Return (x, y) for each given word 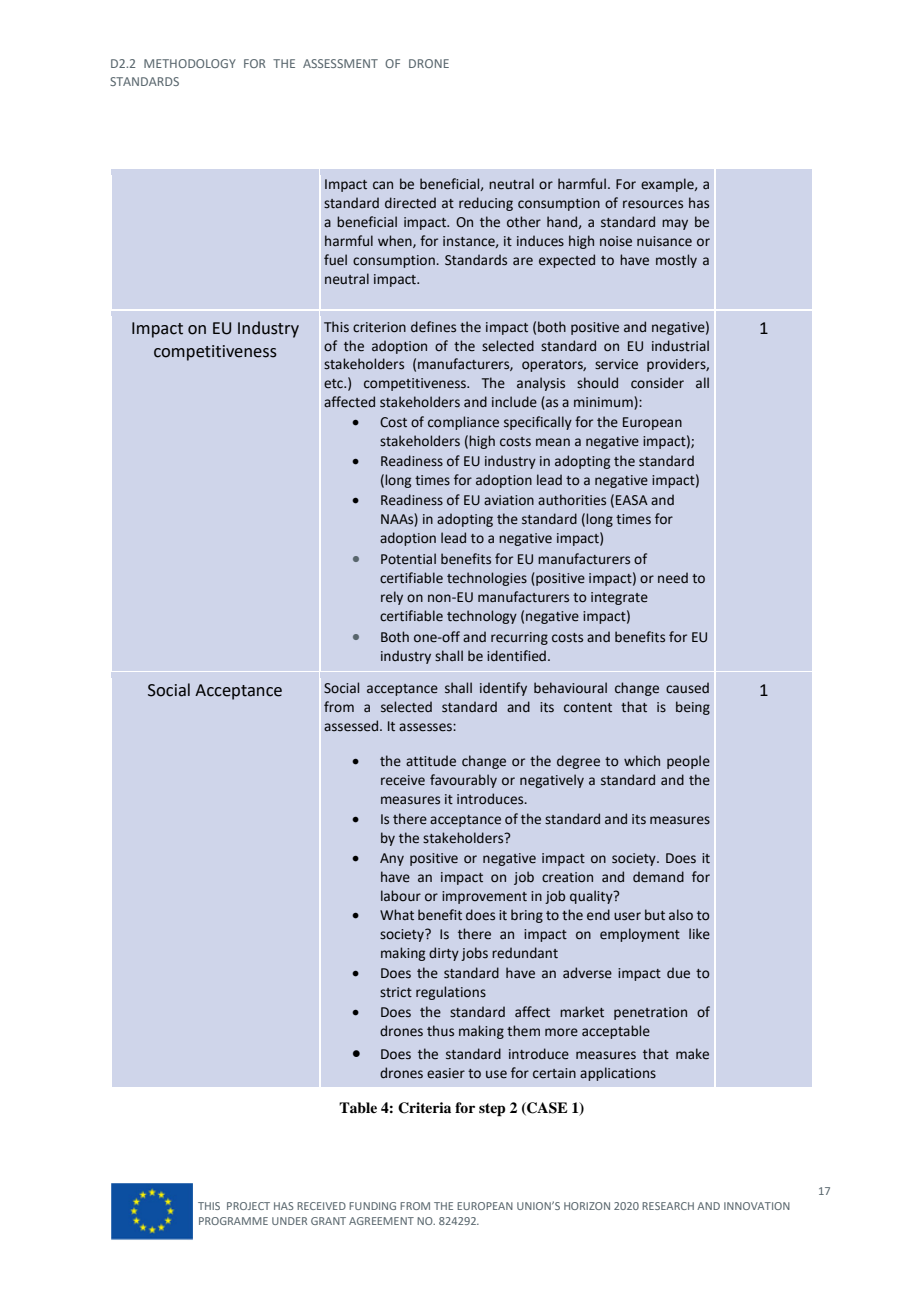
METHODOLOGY (190, 63)
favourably (463, 781)
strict (396, 992)
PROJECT (248, 1206)
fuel (335, 260)
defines (433, 327)
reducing (486, 204)
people (688, 762)
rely (392, 598)
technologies (487, 579)
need (673, 578)
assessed (352, 726)
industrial (680, 346)
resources (653, 204)
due (678, 973)
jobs (474, 954)
